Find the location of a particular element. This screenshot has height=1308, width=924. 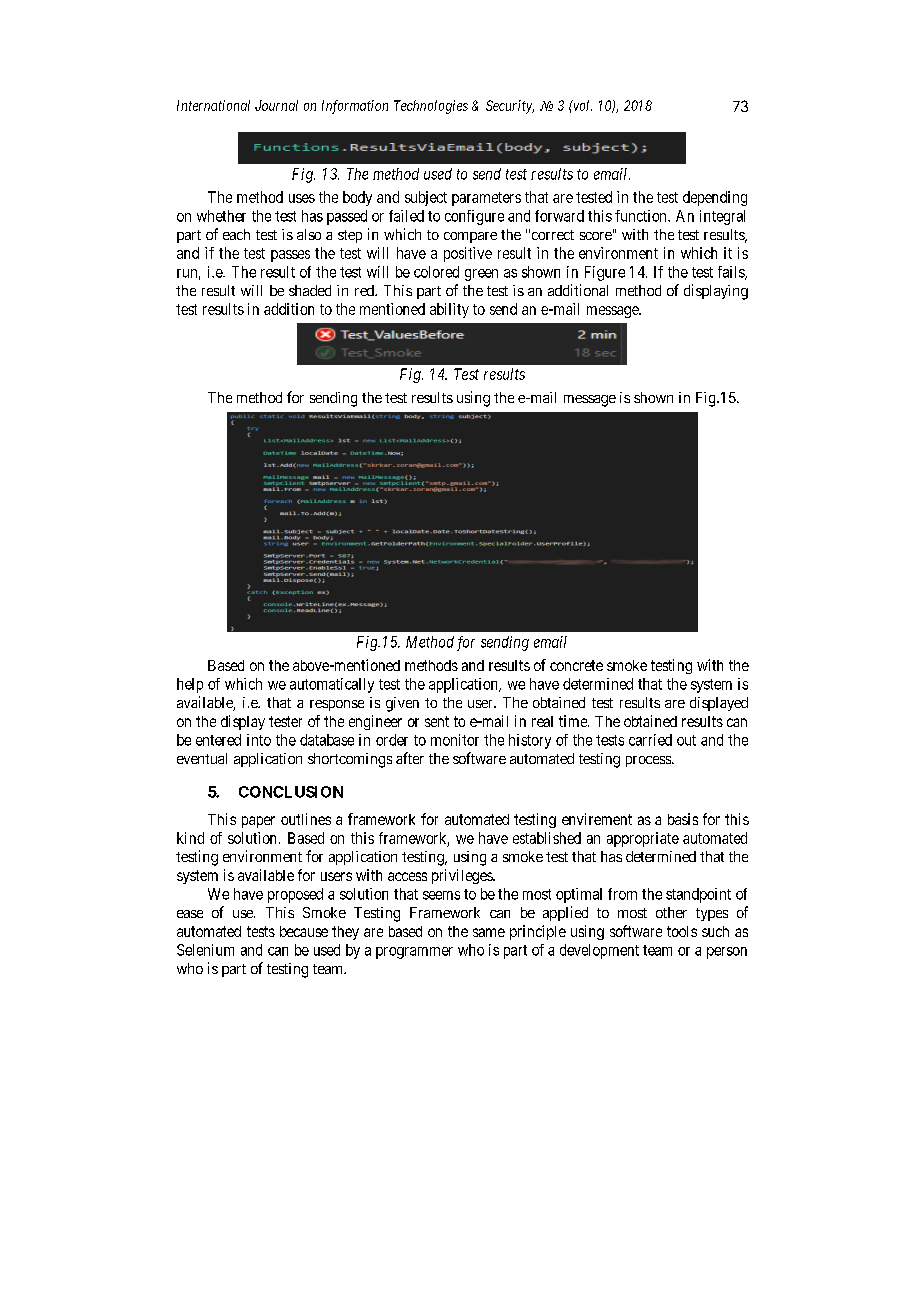

Journal is located at coordinates (276, 105).
